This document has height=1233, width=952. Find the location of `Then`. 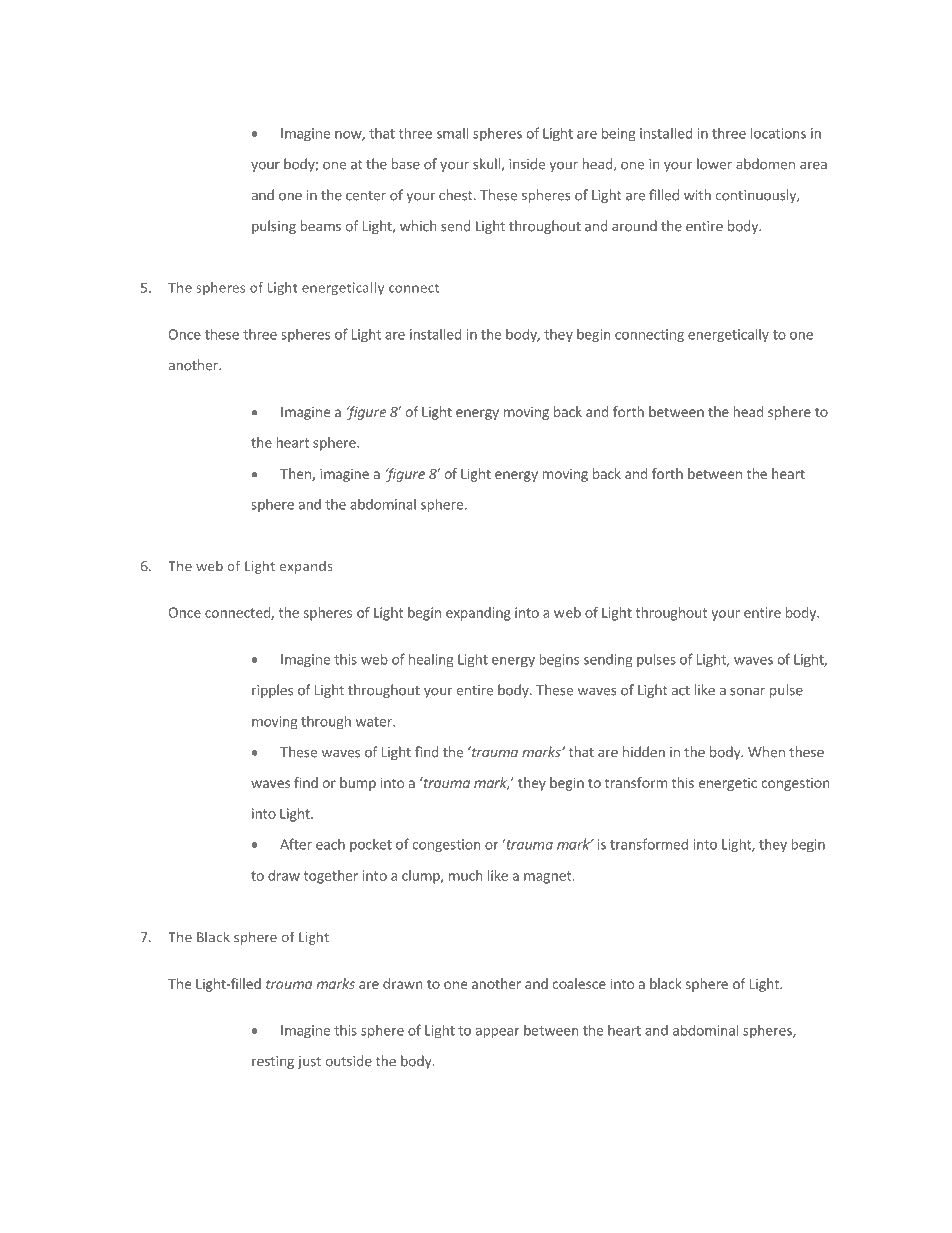

Then is located at coordinates (296, 474).
